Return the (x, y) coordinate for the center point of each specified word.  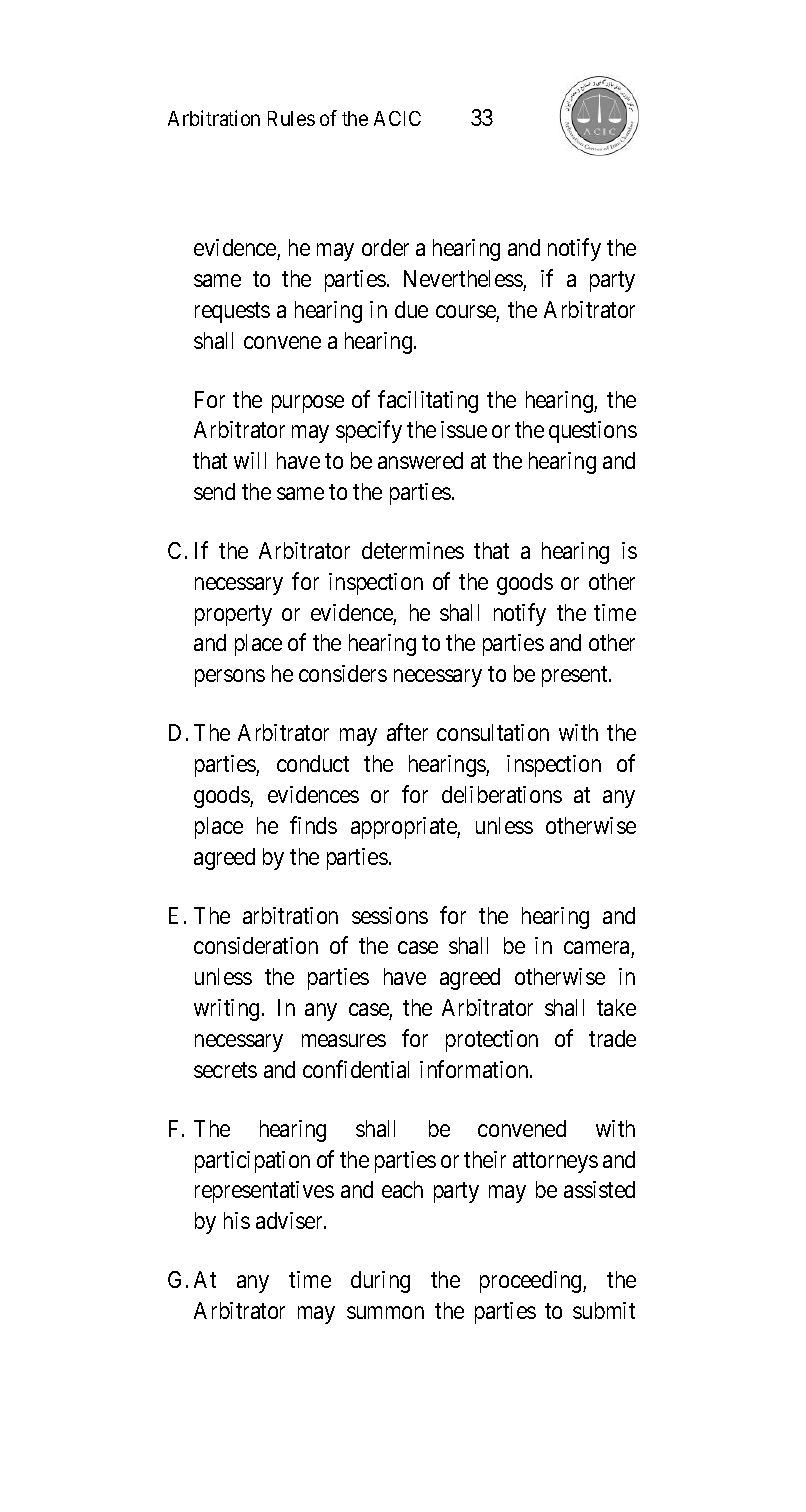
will (250, 460)
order (385, 247)
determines (413, 550)
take (616, 1007)
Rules (291, 118)
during (380, 1282)
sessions (390, 915)
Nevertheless (463, 278)
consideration (256, 945)
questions (593, 432)
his (237, 1220)
